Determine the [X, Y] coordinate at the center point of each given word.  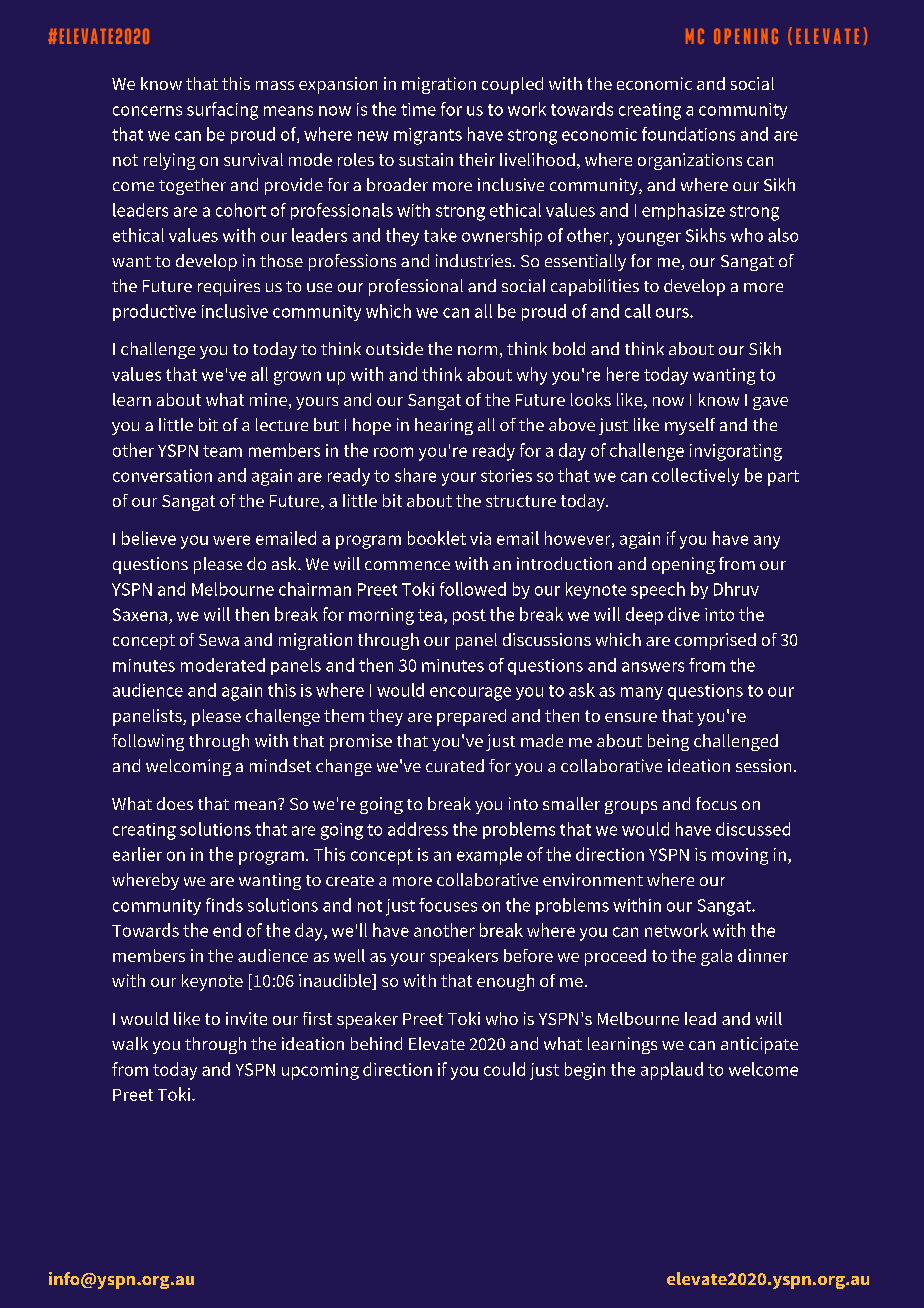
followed [473, 589]
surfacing [222, 111]
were [231, 540]
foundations [688, 134]
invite [246, 1018]
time [418, 109]
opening [683, 565]
